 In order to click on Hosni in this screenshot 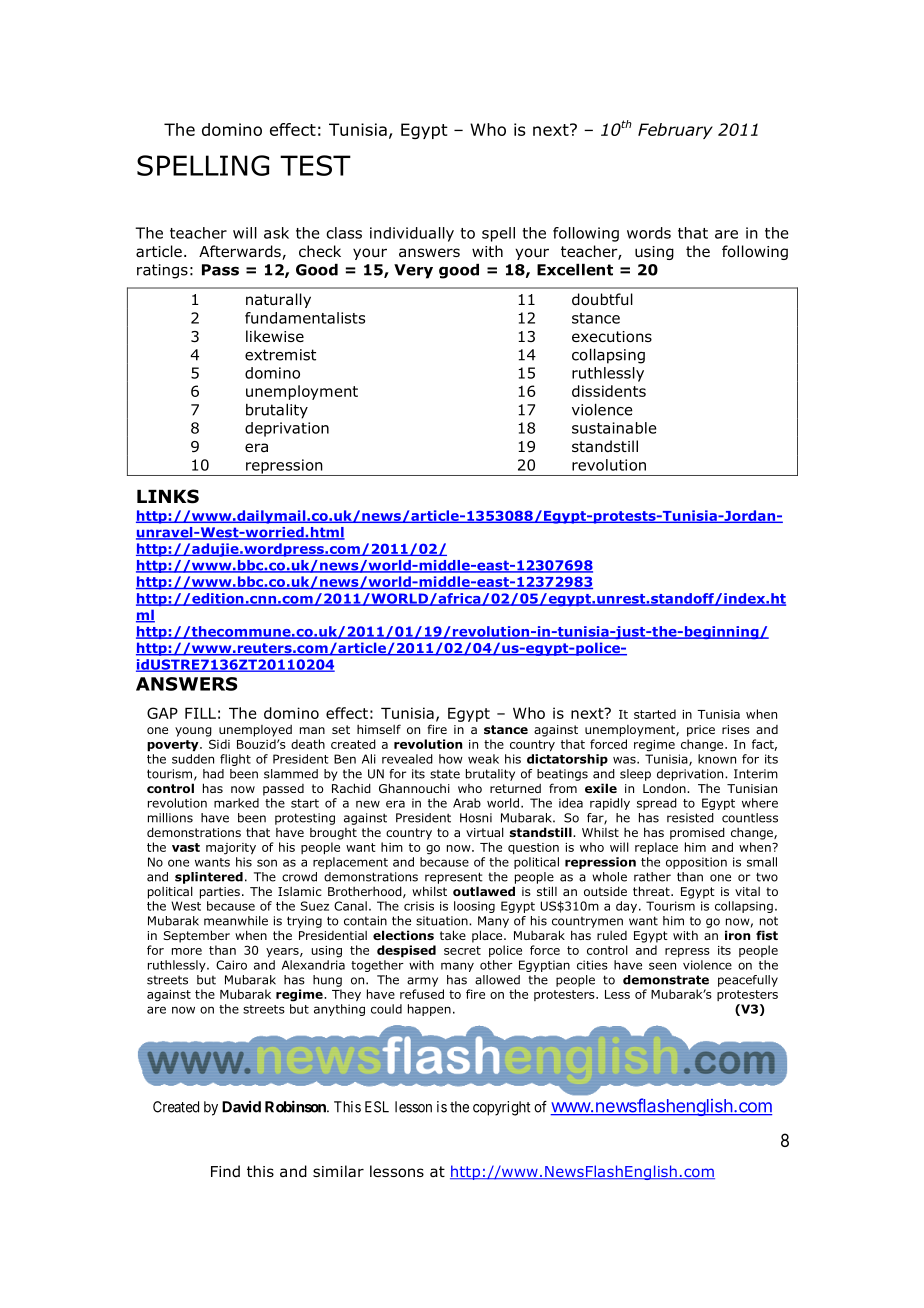, I will do `click(476, 818)`.
